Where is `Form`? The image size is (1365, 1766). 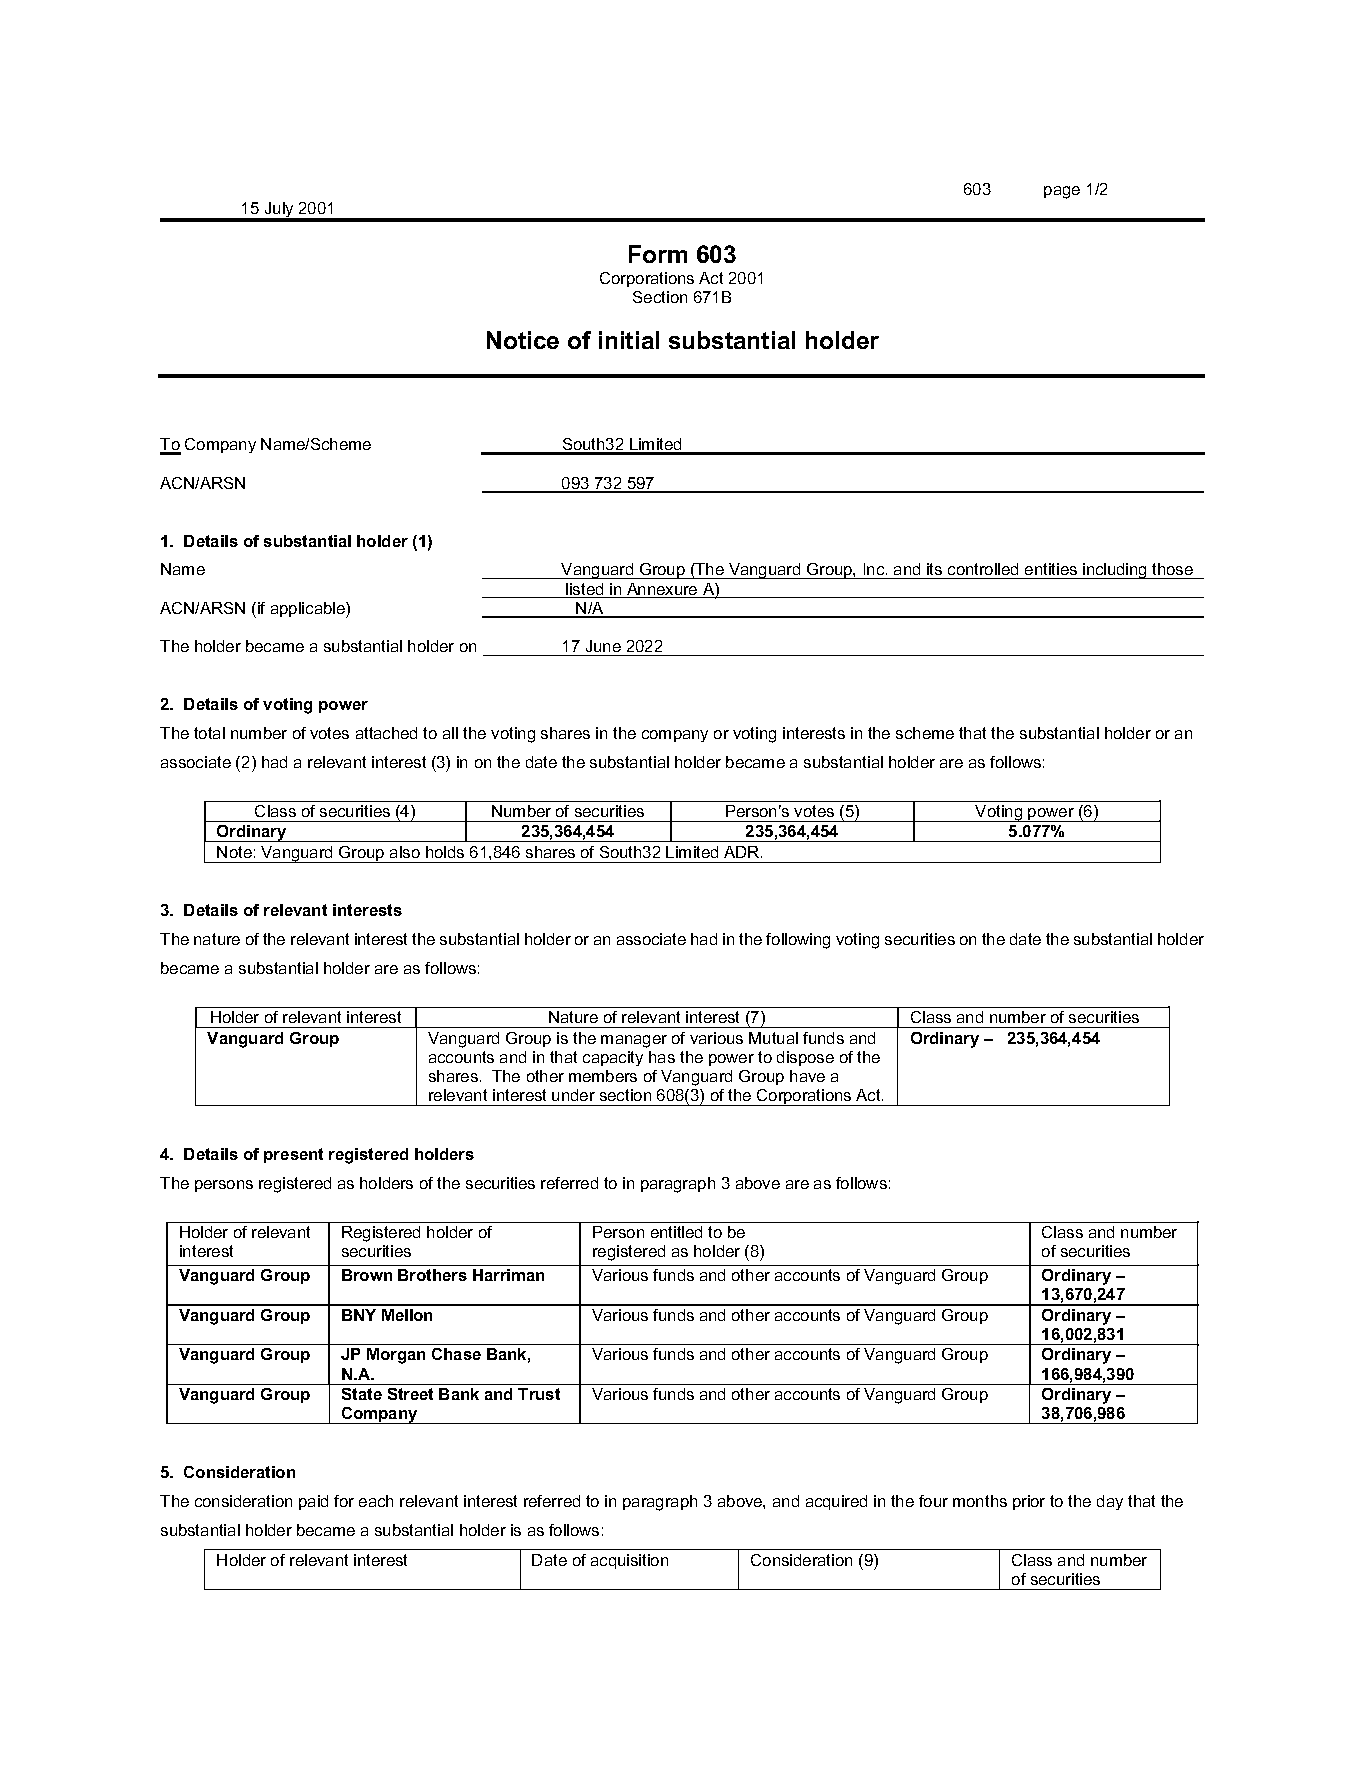 Form is located at coordinates (658, 254).
